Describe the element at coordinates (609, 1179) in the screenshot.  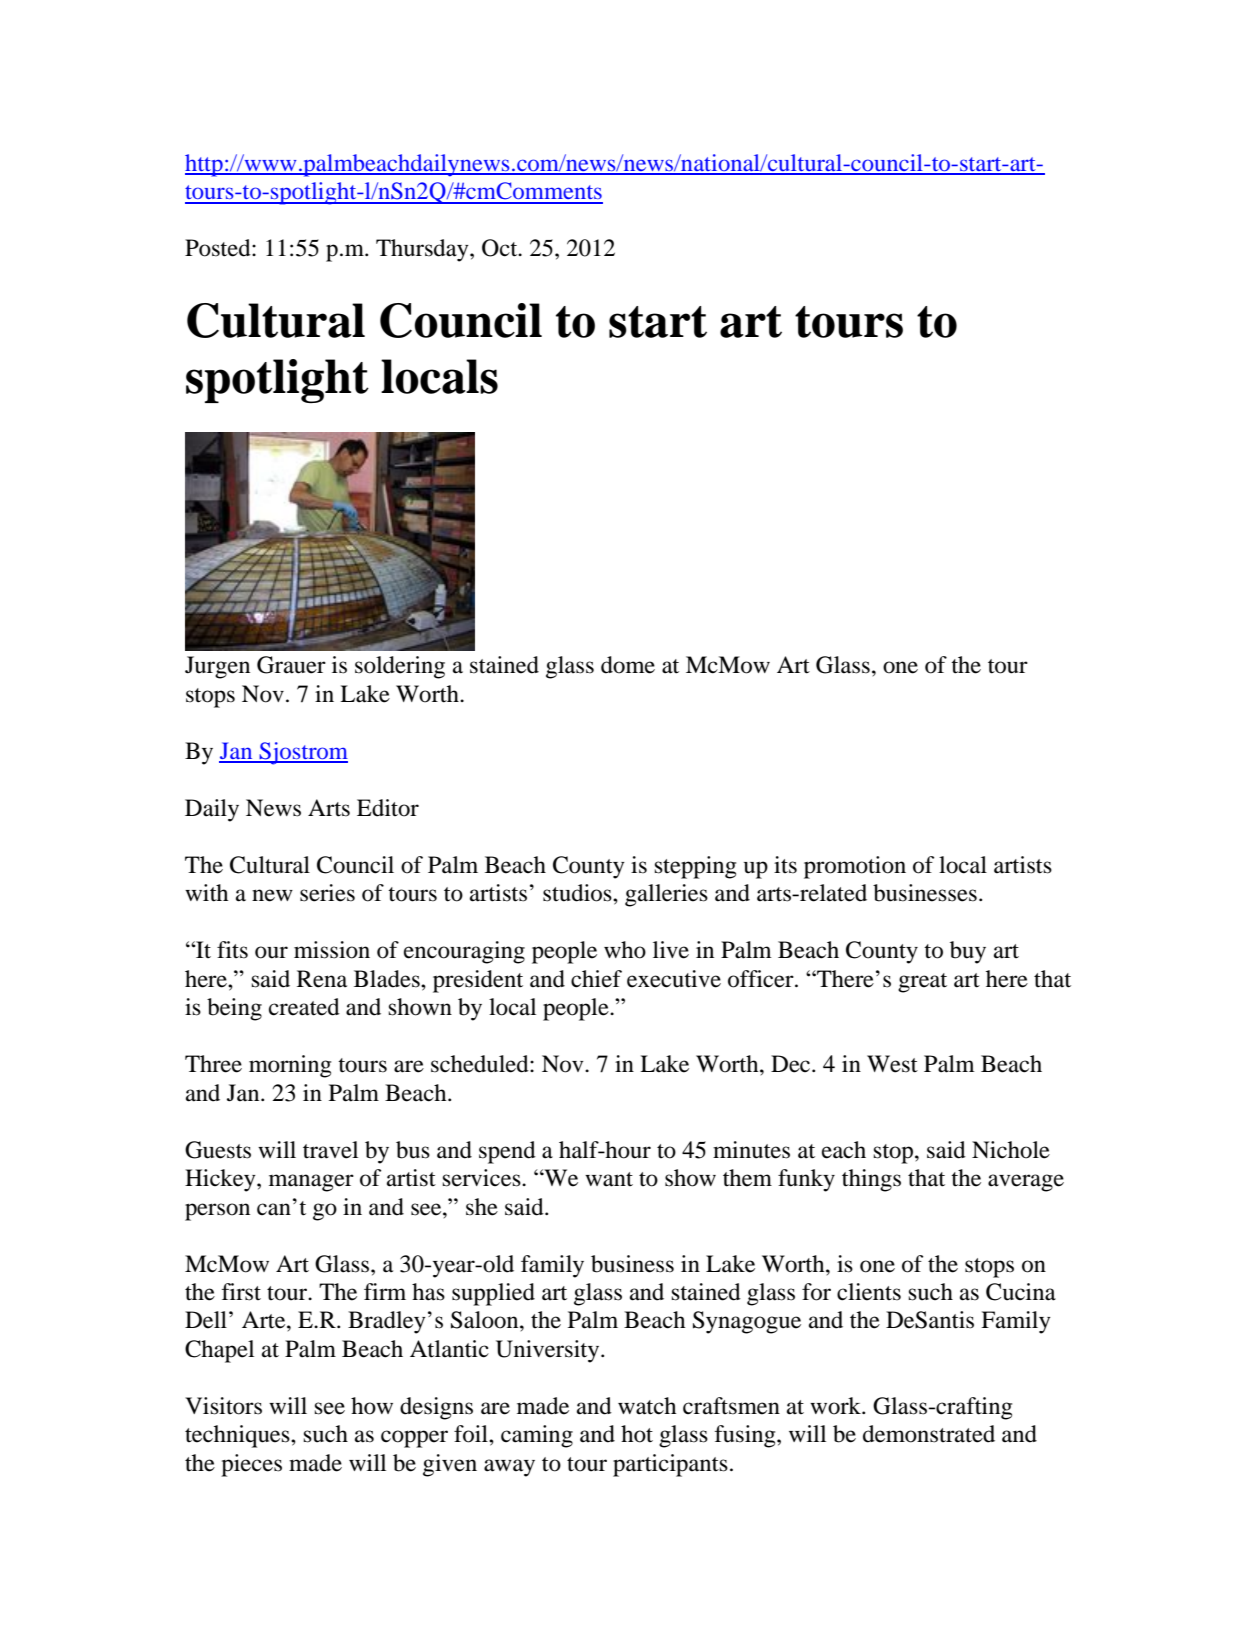
I see `want` at that location.
